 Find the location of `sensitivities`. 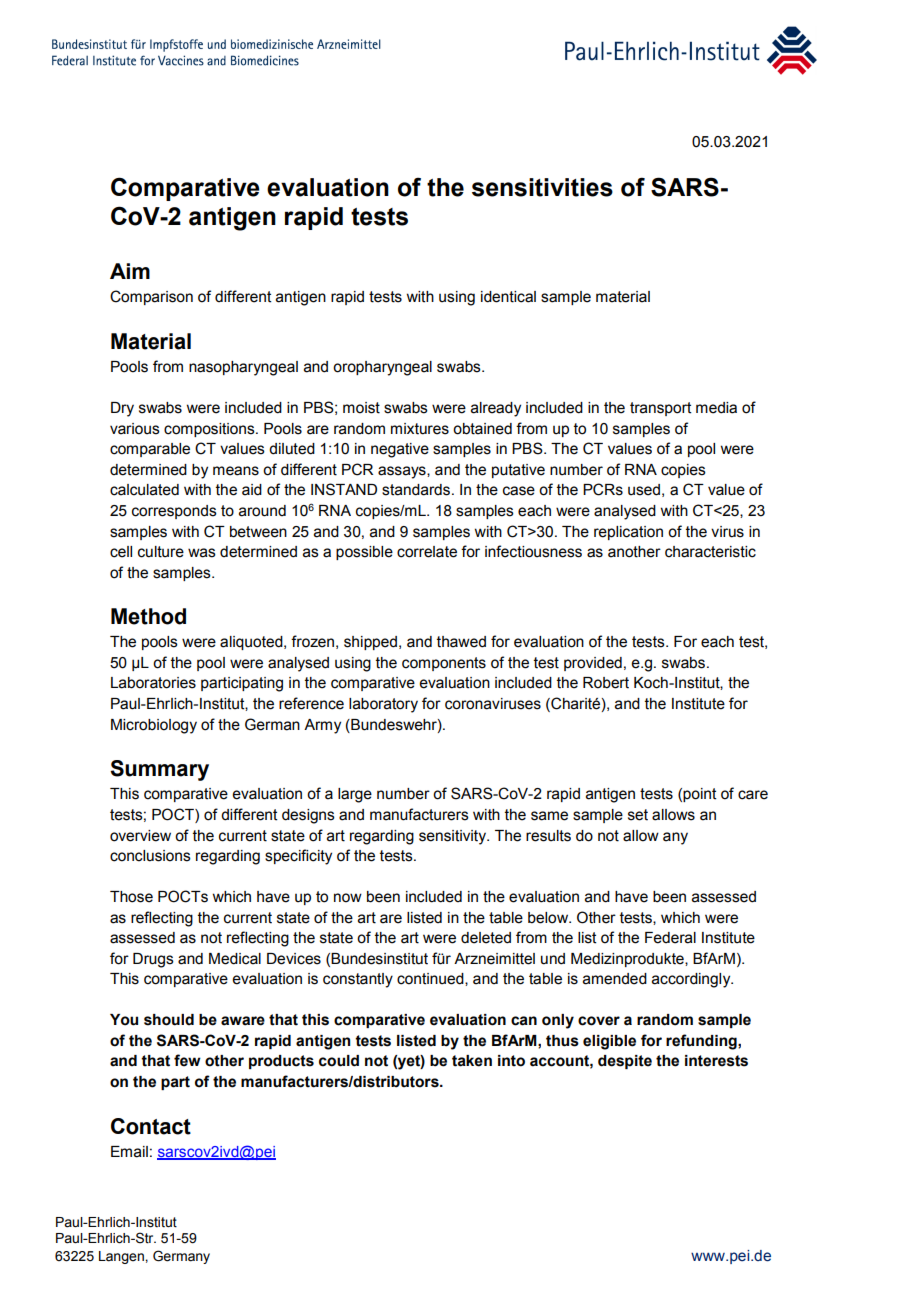

sensitivities is located at coordinates (542, 187).
